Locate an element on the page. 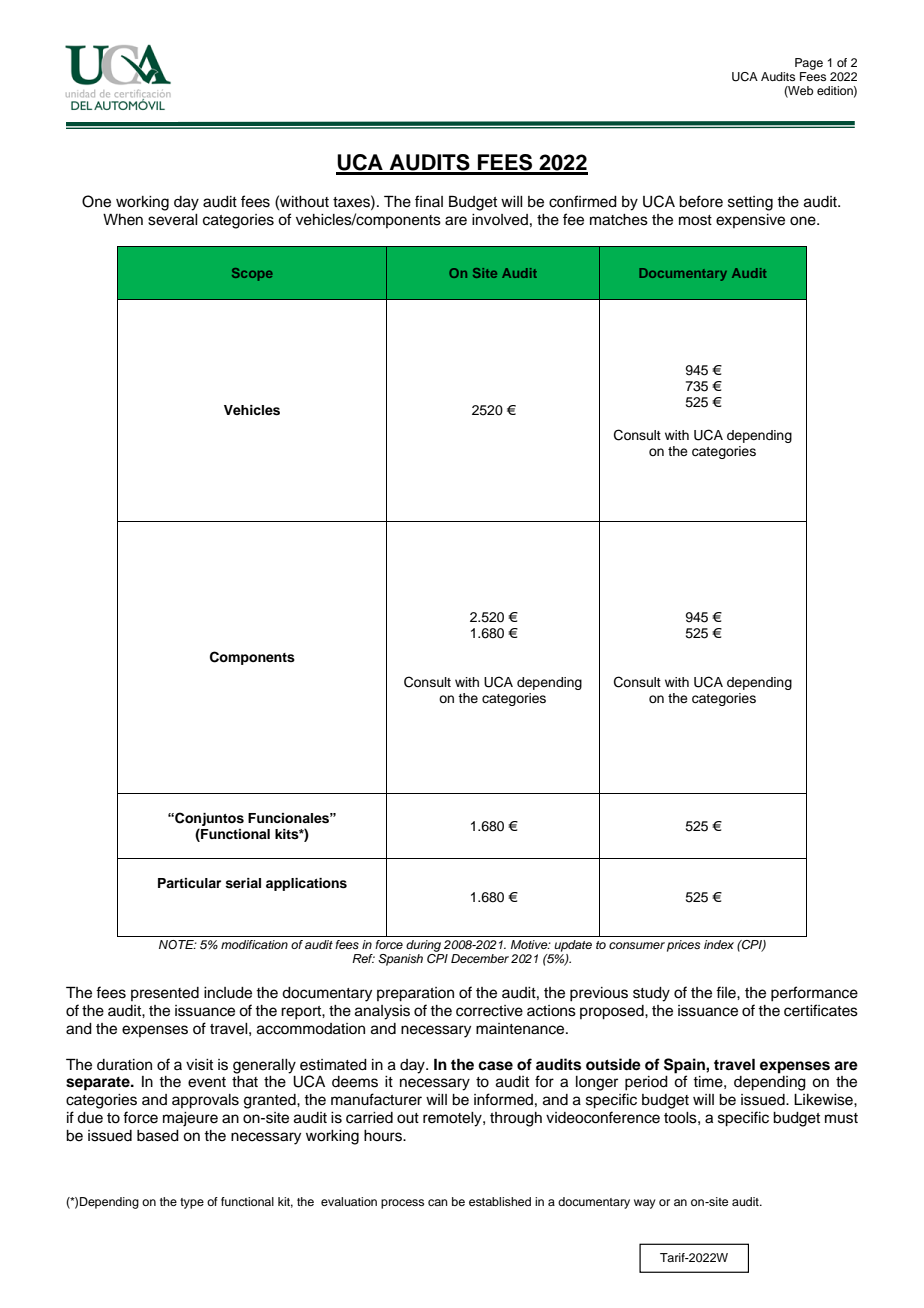  final is located at coordinates (429, 201).
